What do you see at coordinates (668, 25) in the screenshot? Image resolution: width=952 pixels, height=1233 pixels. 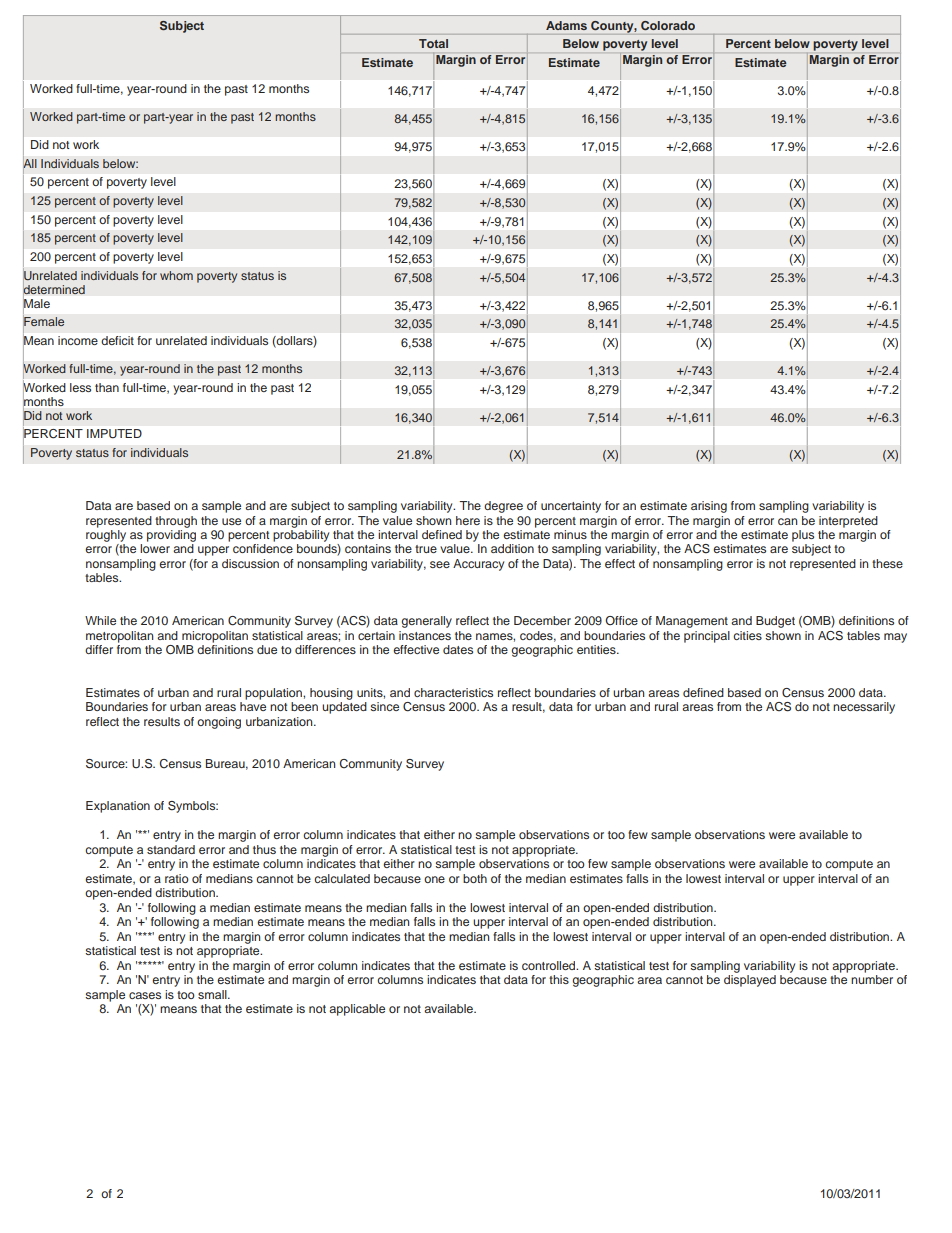 I see `Colorado` at bounding box center [668, 25].
